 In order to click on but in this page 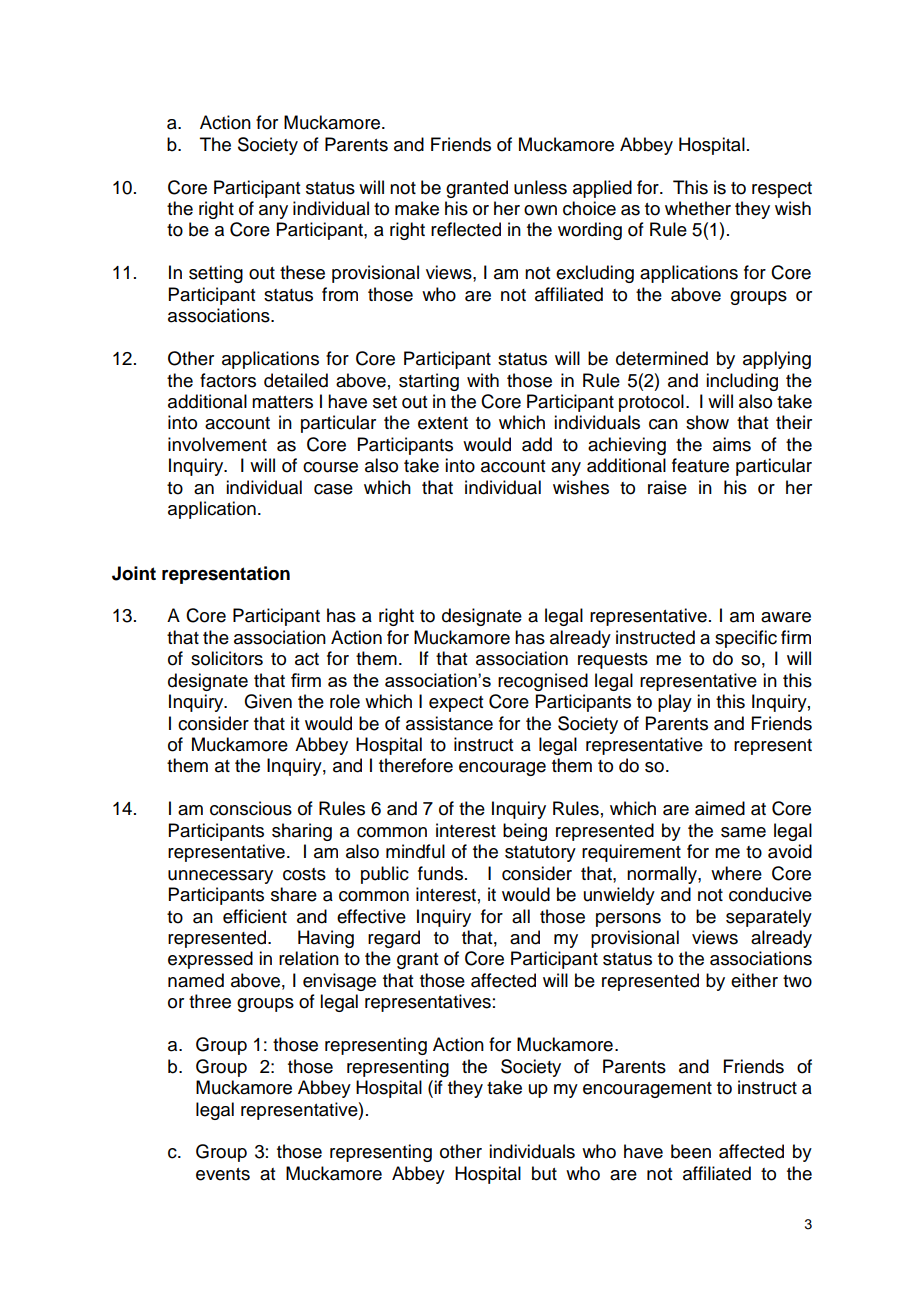, I will do `click(544, 1173)`.
